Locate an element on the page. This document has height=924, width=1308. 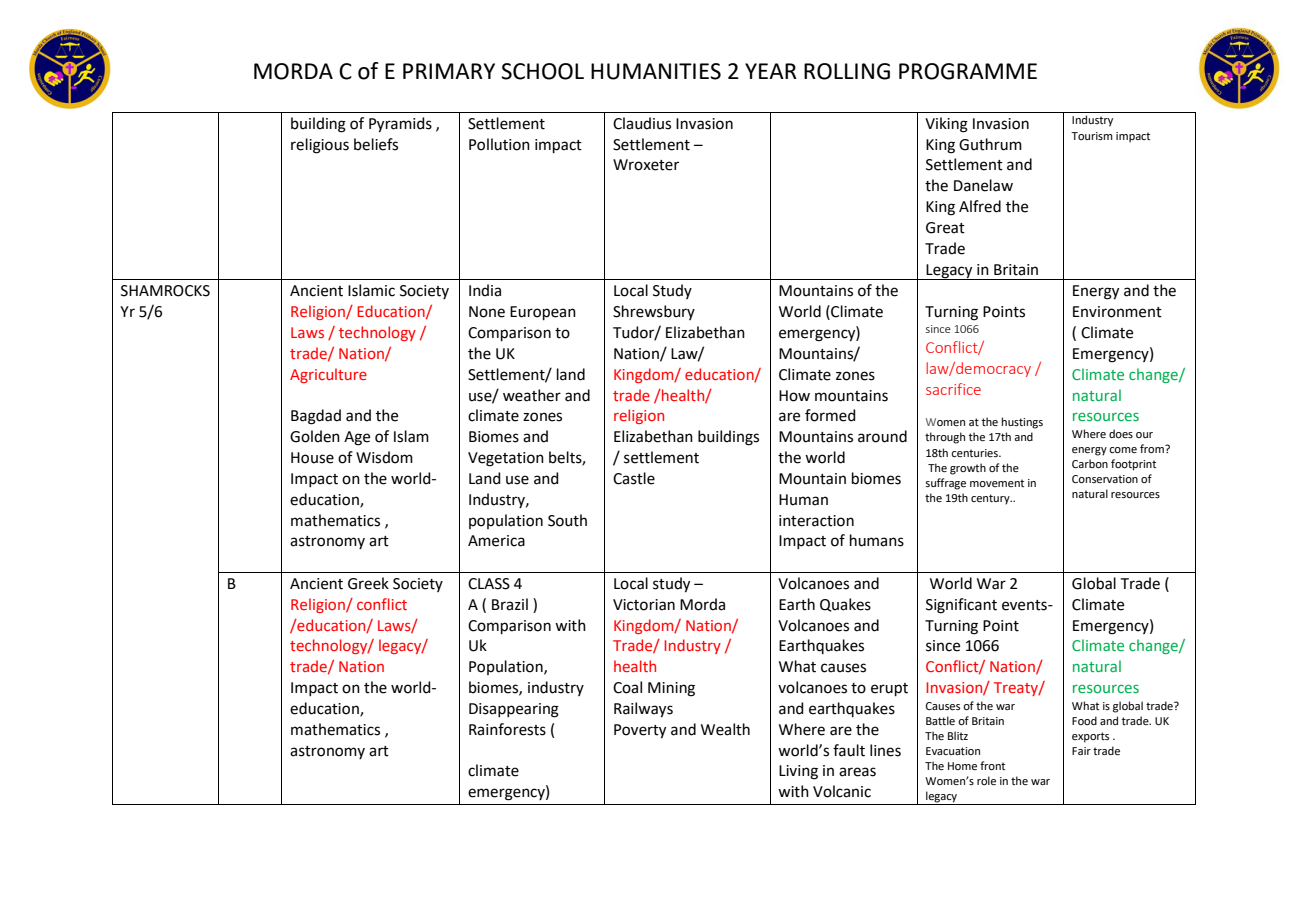
Shrewsbury is located at coordinates (654, 312).
